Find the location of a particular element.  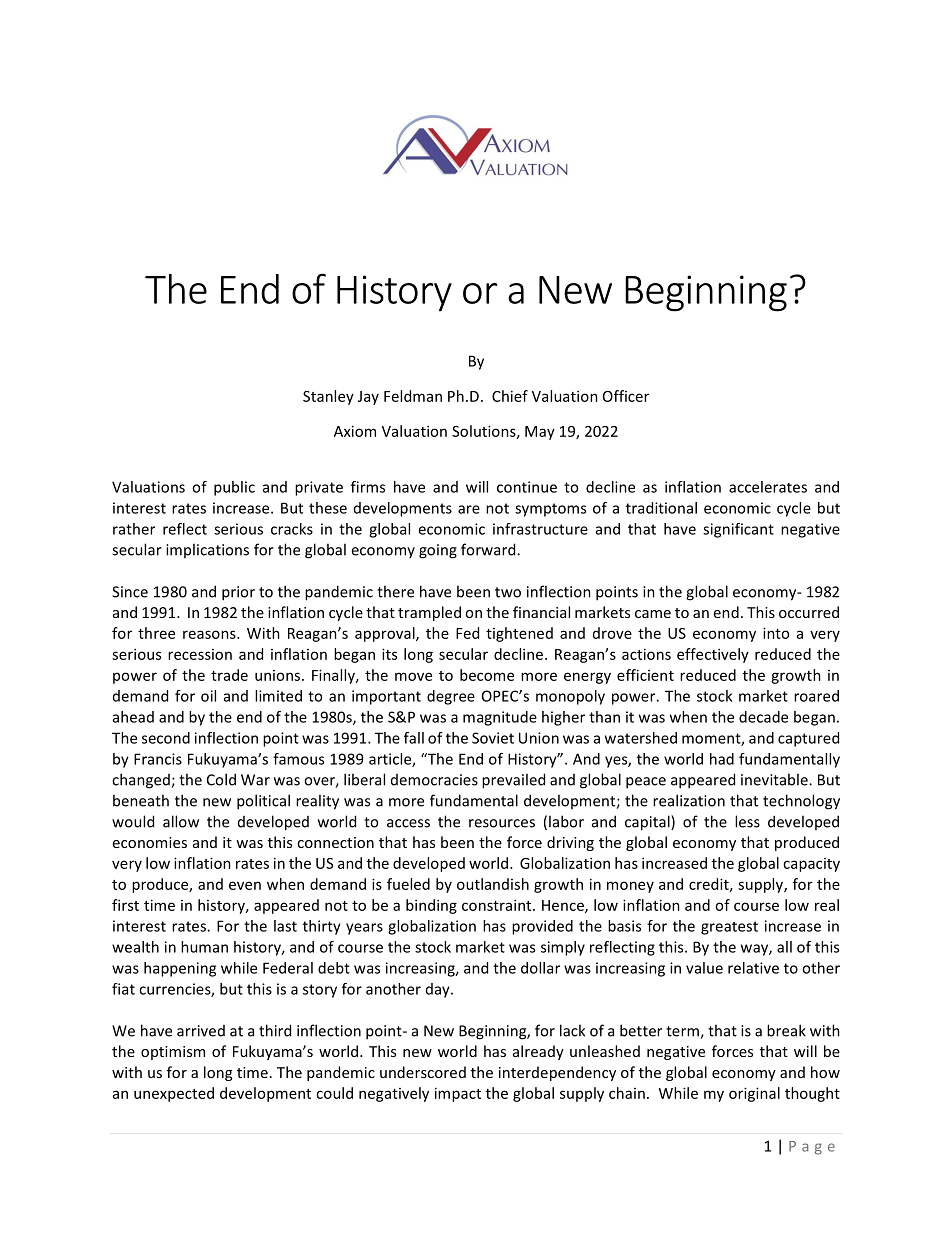

Chief is located at coordinates (510, 396).
